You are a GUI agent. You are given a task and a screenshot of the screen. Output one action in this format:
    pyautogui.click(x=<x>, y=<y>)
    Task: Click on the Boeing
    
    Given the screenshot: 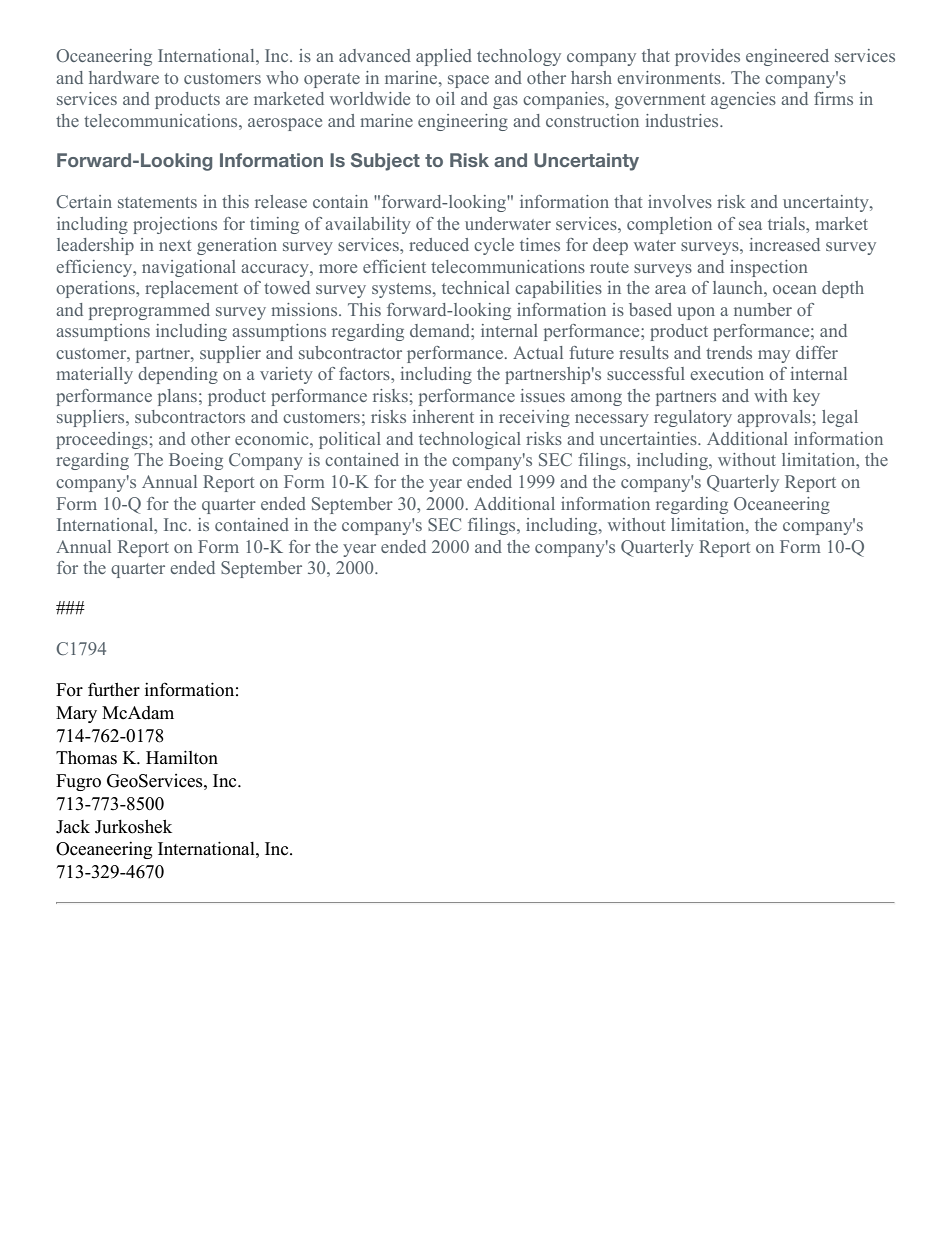 What is the action you would take?
    pyautogui.click(x=196, y=461)
